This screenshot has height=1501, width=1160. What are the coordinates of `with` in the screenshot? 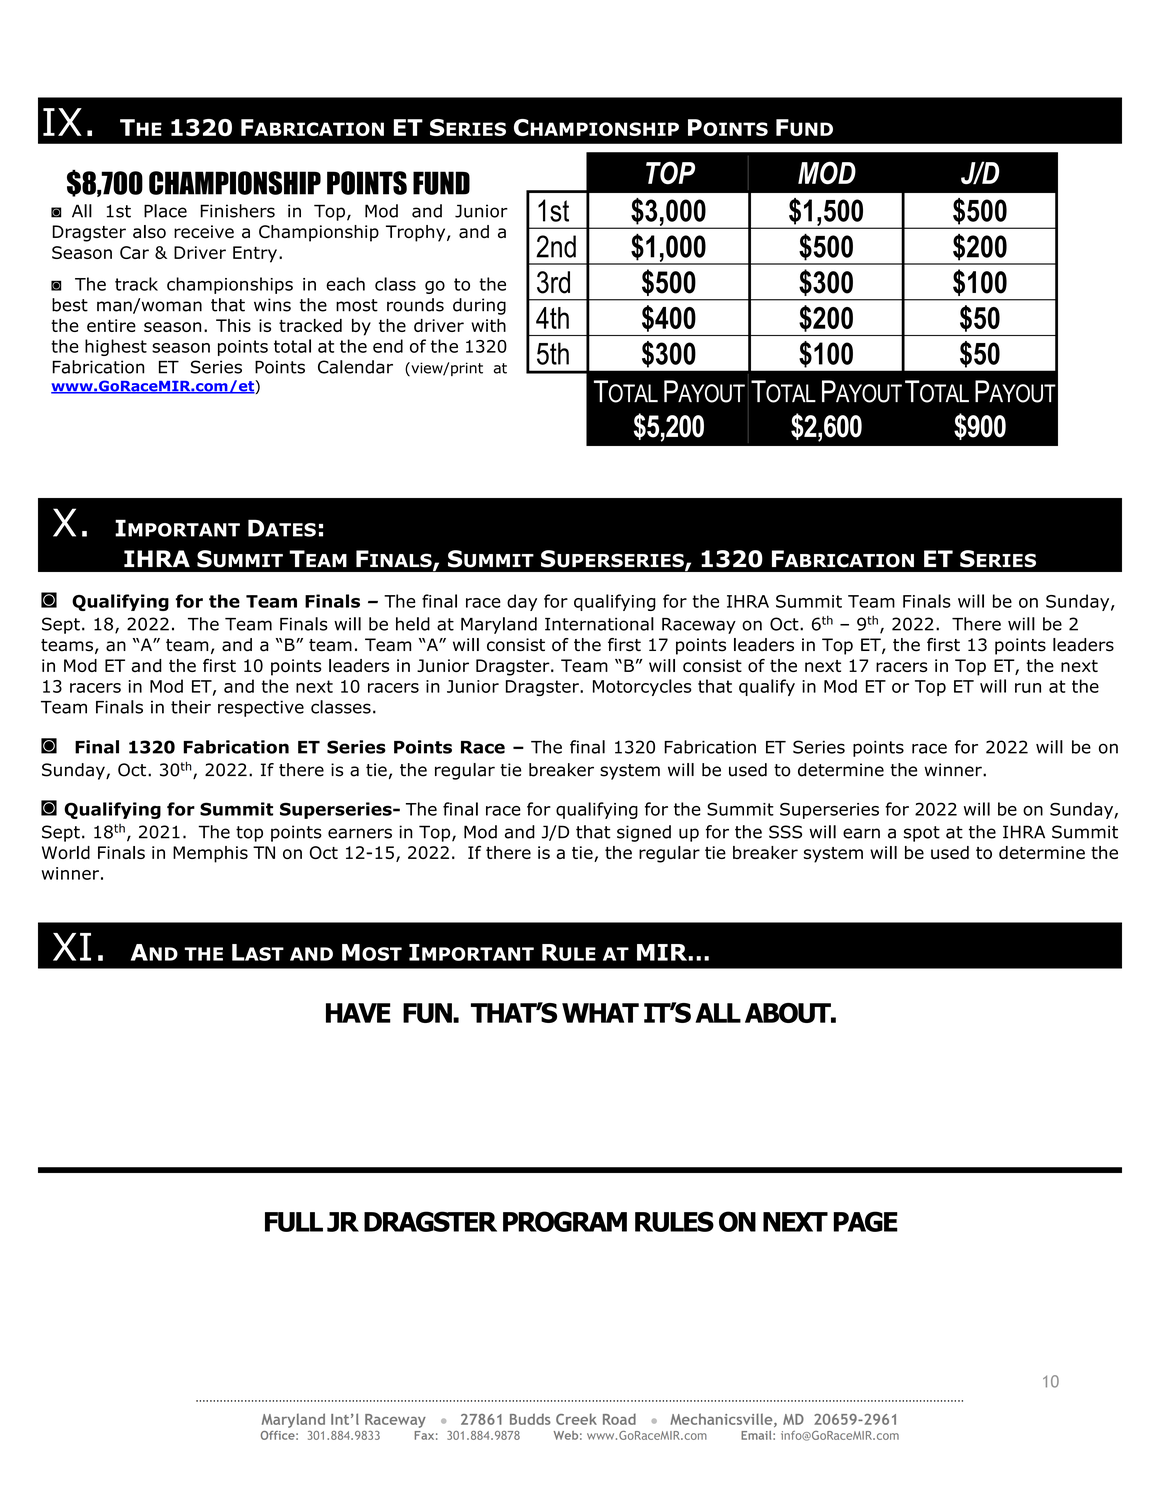 It's located at (488, 325).
